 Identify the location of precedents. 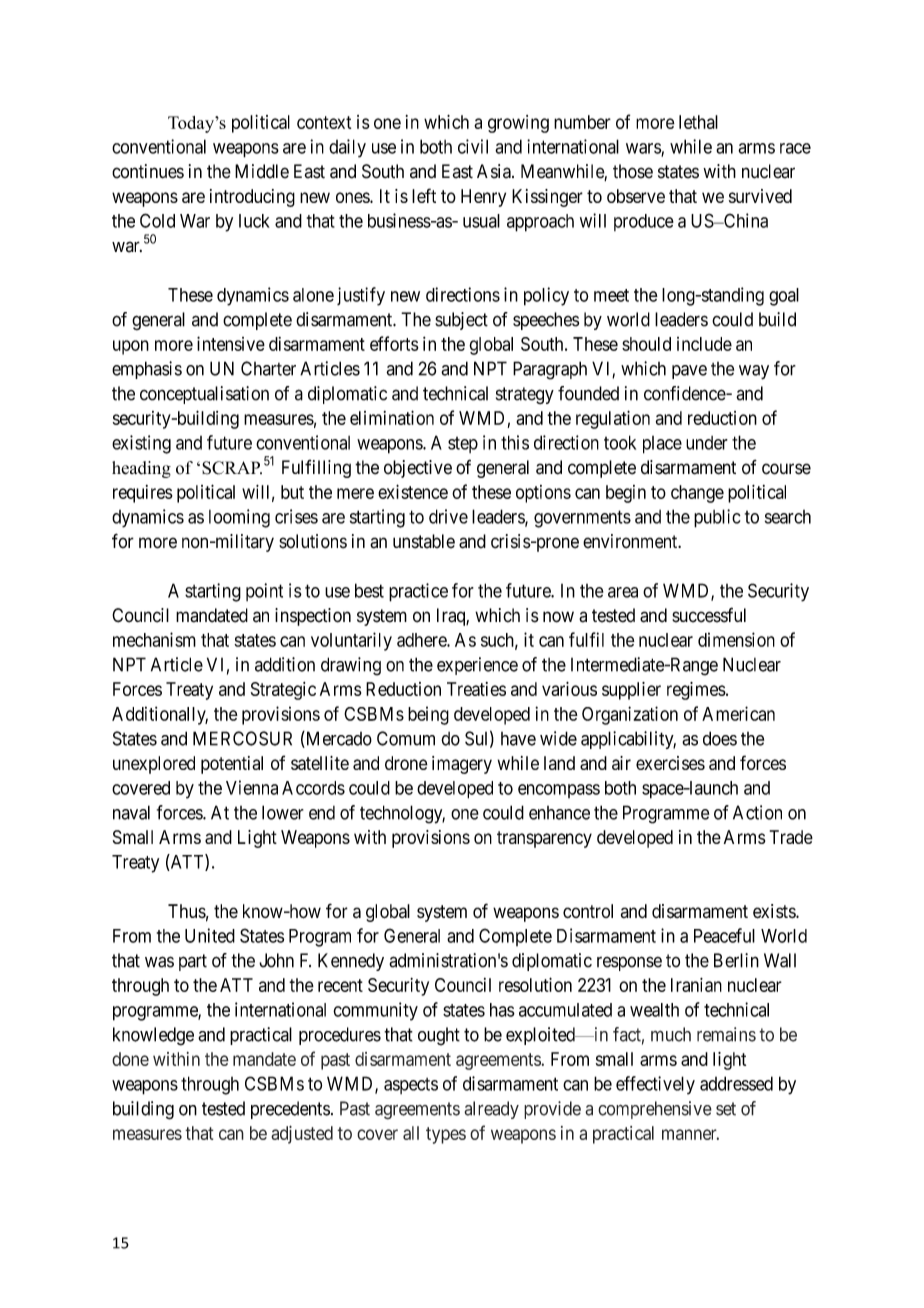
(290, 1110).
